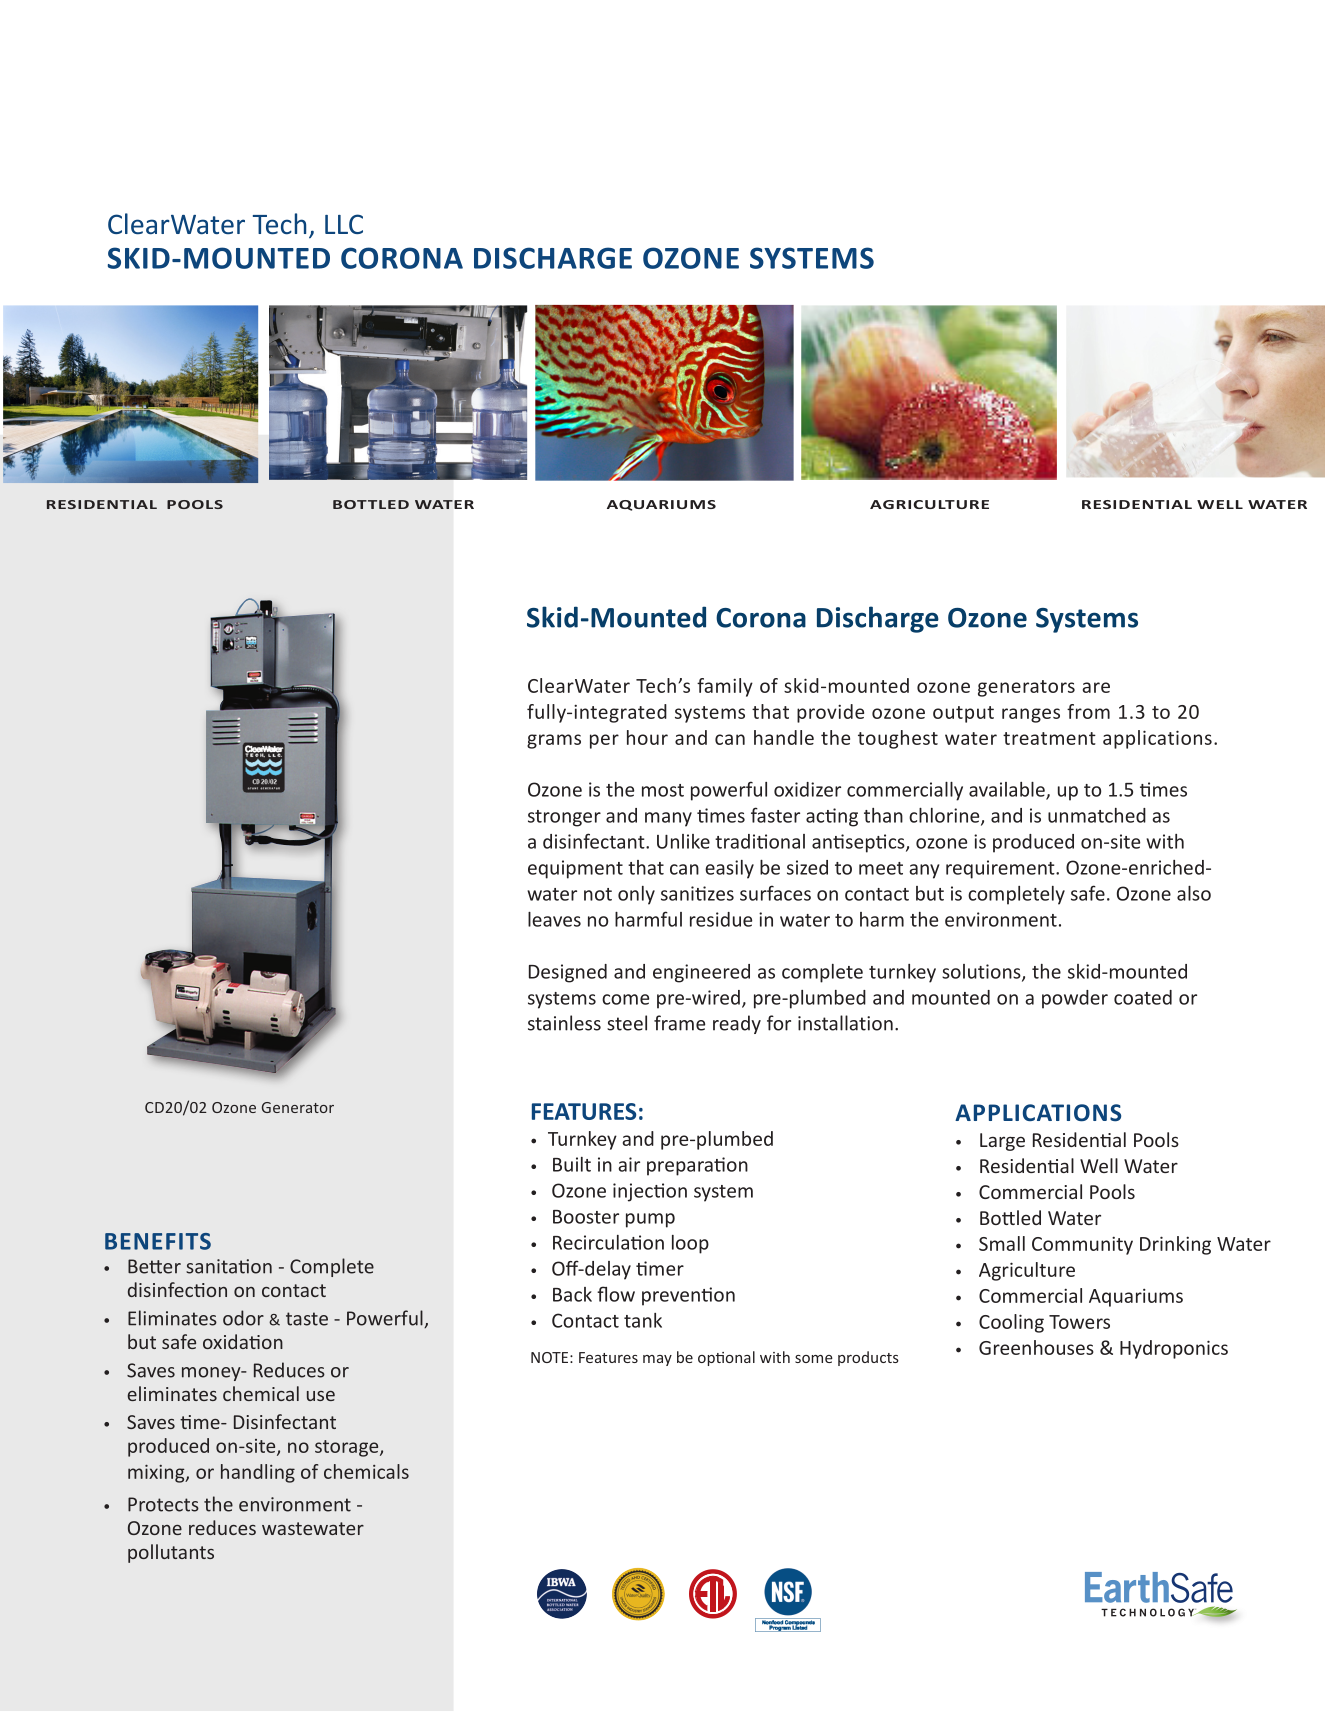 The width and height of the image is (1325, 1714). Describe the element at coordinates (171, 1553) in the image. I see `pollutants` at that location.
